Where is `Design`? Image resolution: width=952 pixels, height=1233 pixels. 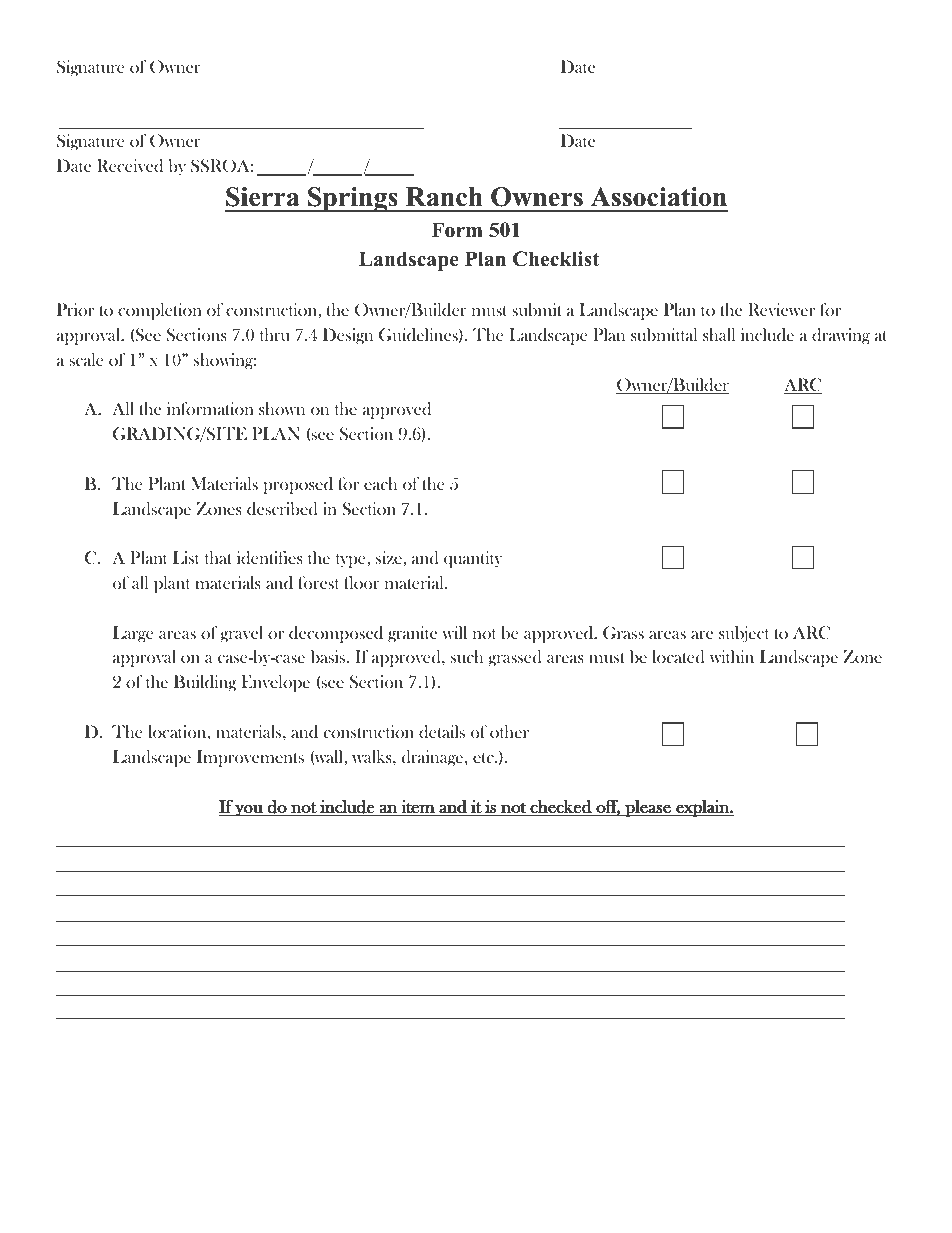 Design is located at coordinates (348, 336).
